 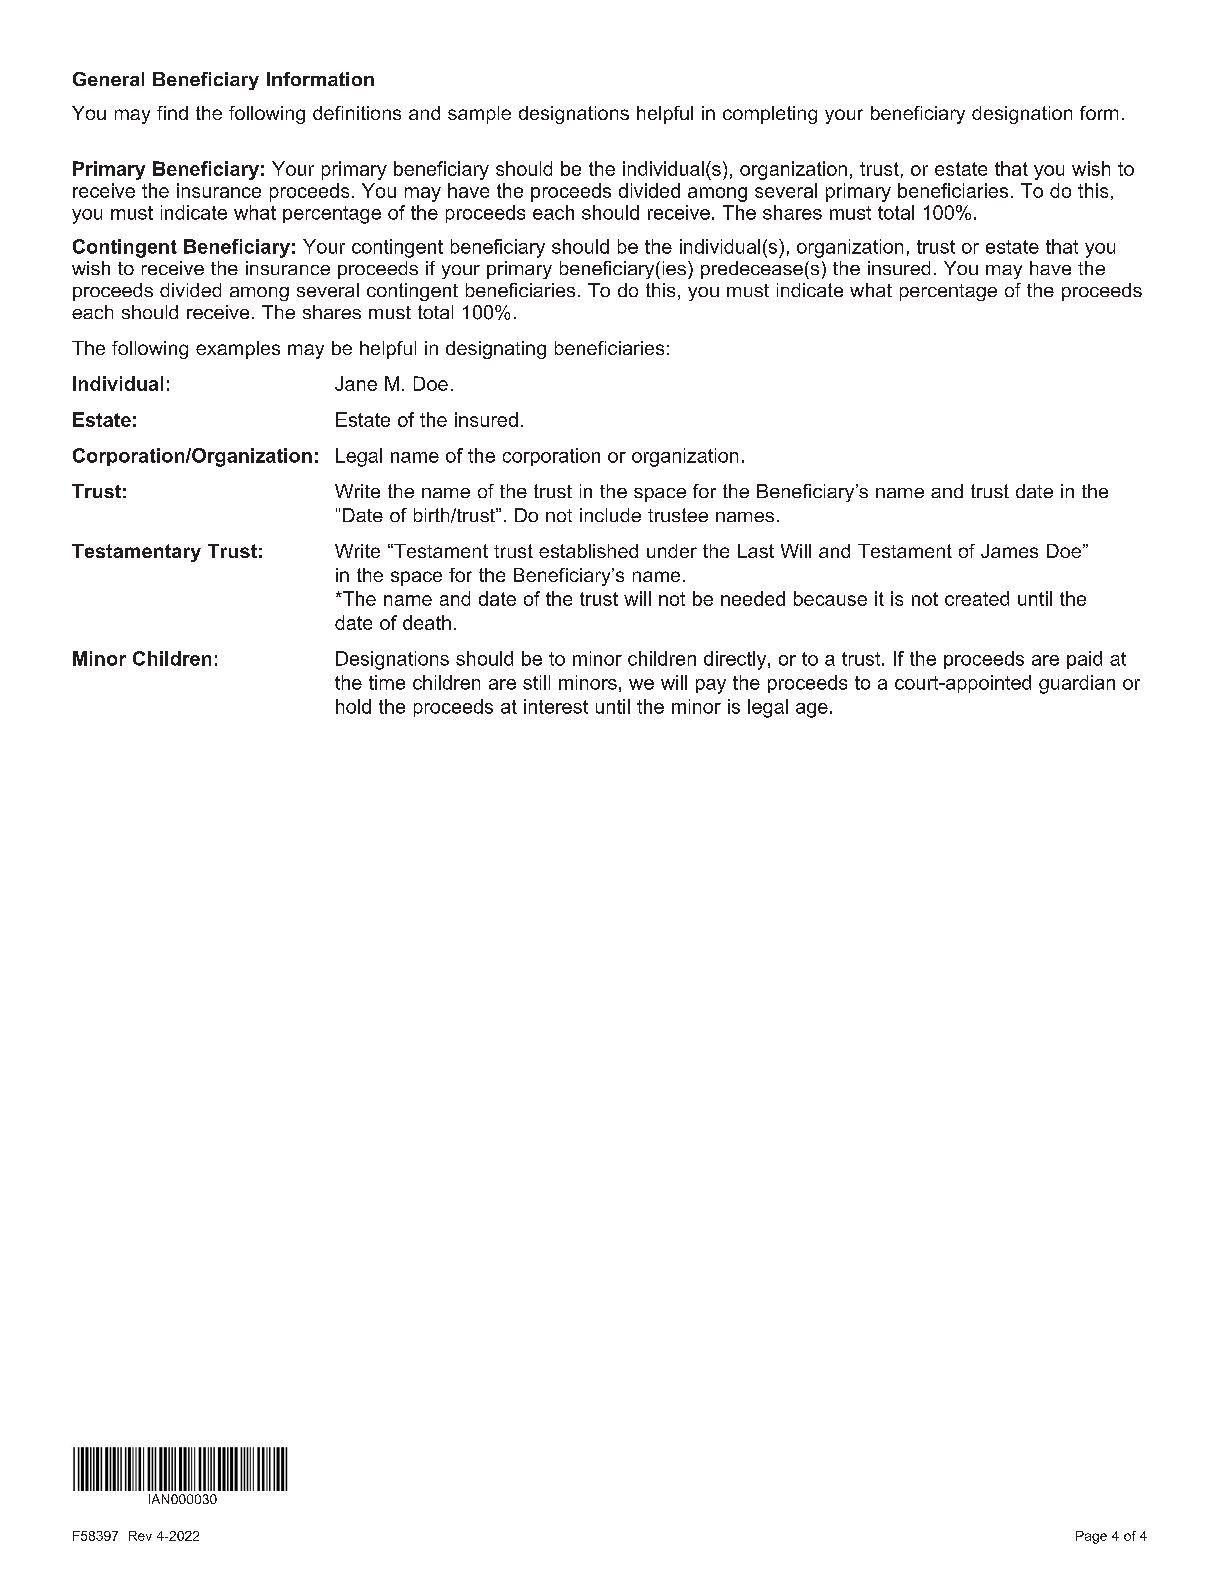 I want to click on find, so click(x=172, y=113).
